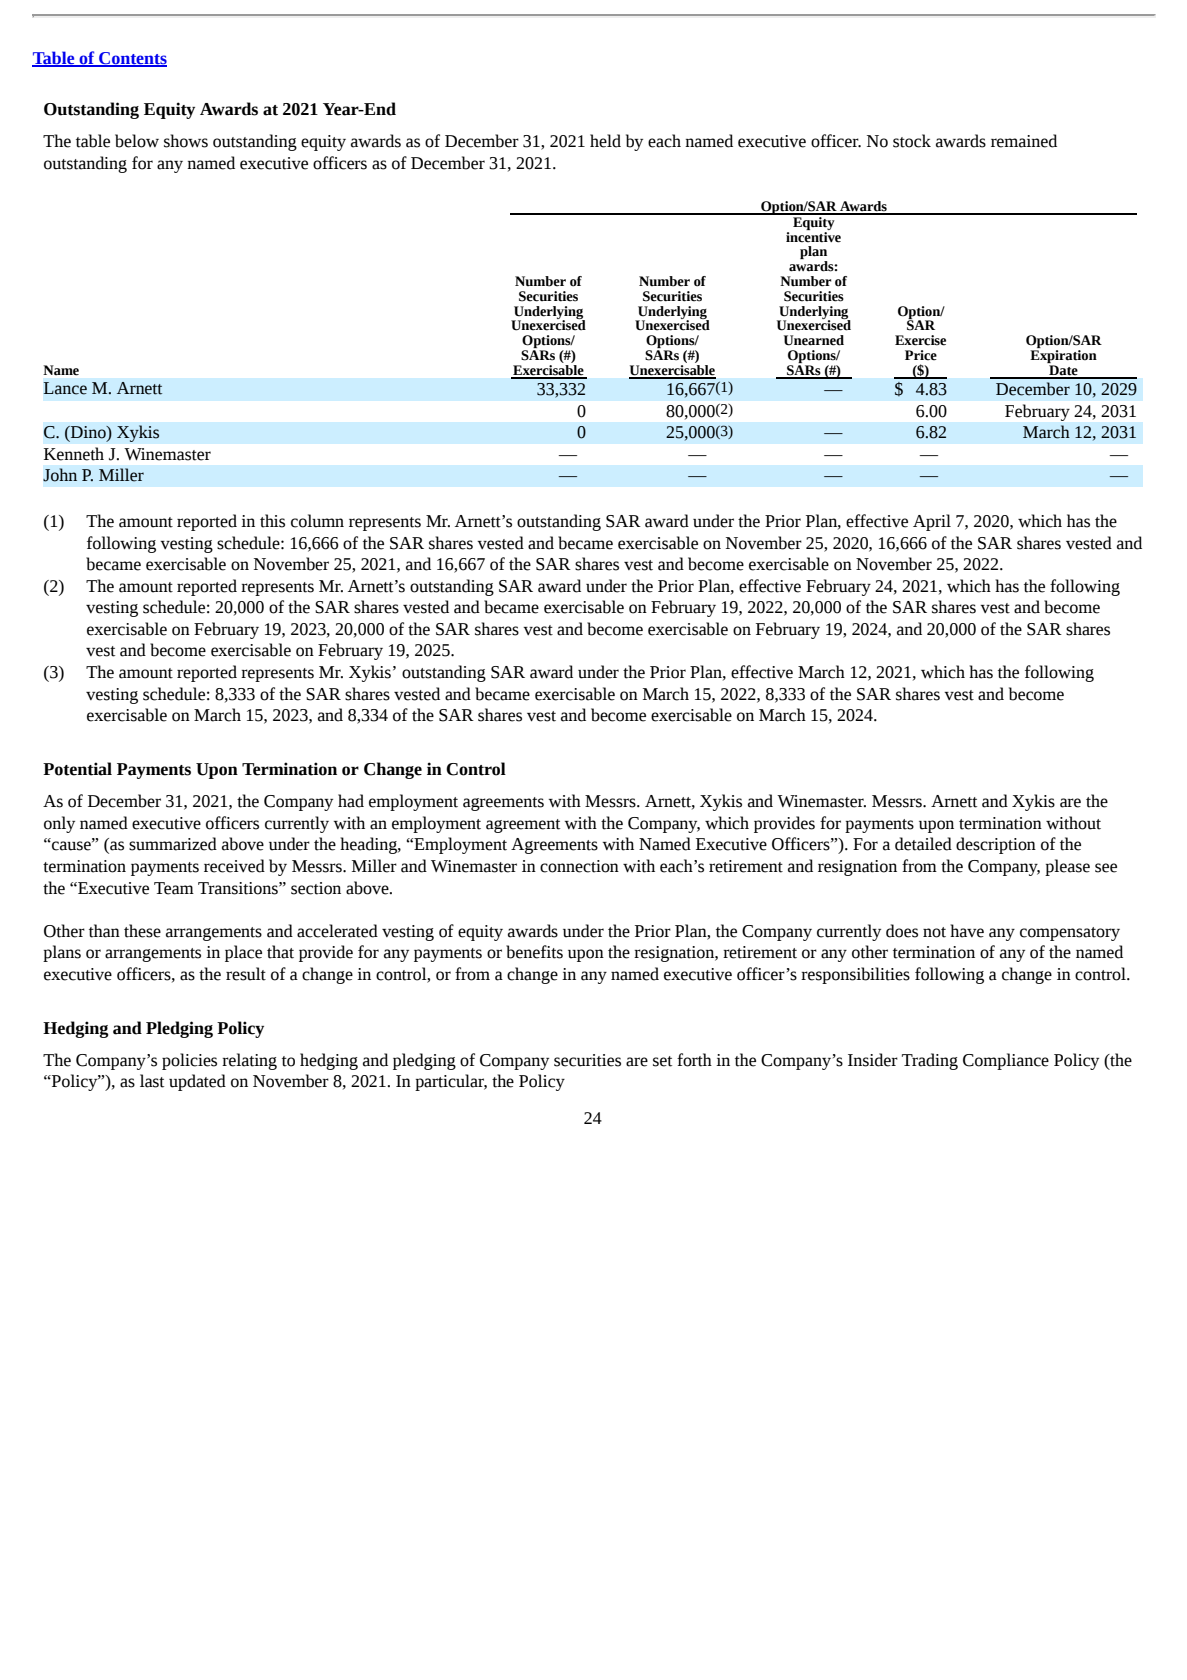  What do you see at coordinates (814, 340) in the image?
I see `Unearned` at bounding box center [814, 340].
